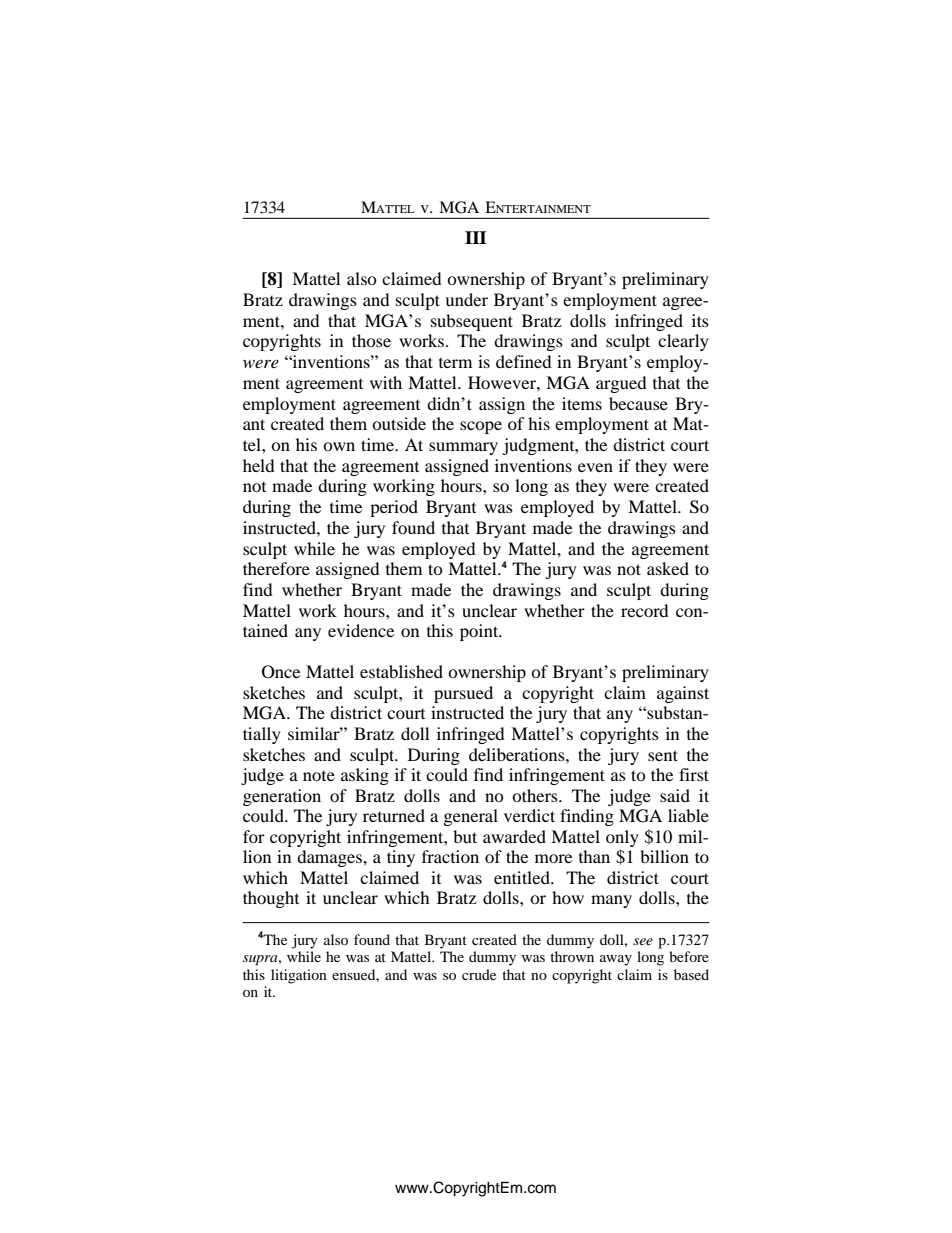 The height and width of the document is (1233, 952). I want to click on those, so click(371, 340).
